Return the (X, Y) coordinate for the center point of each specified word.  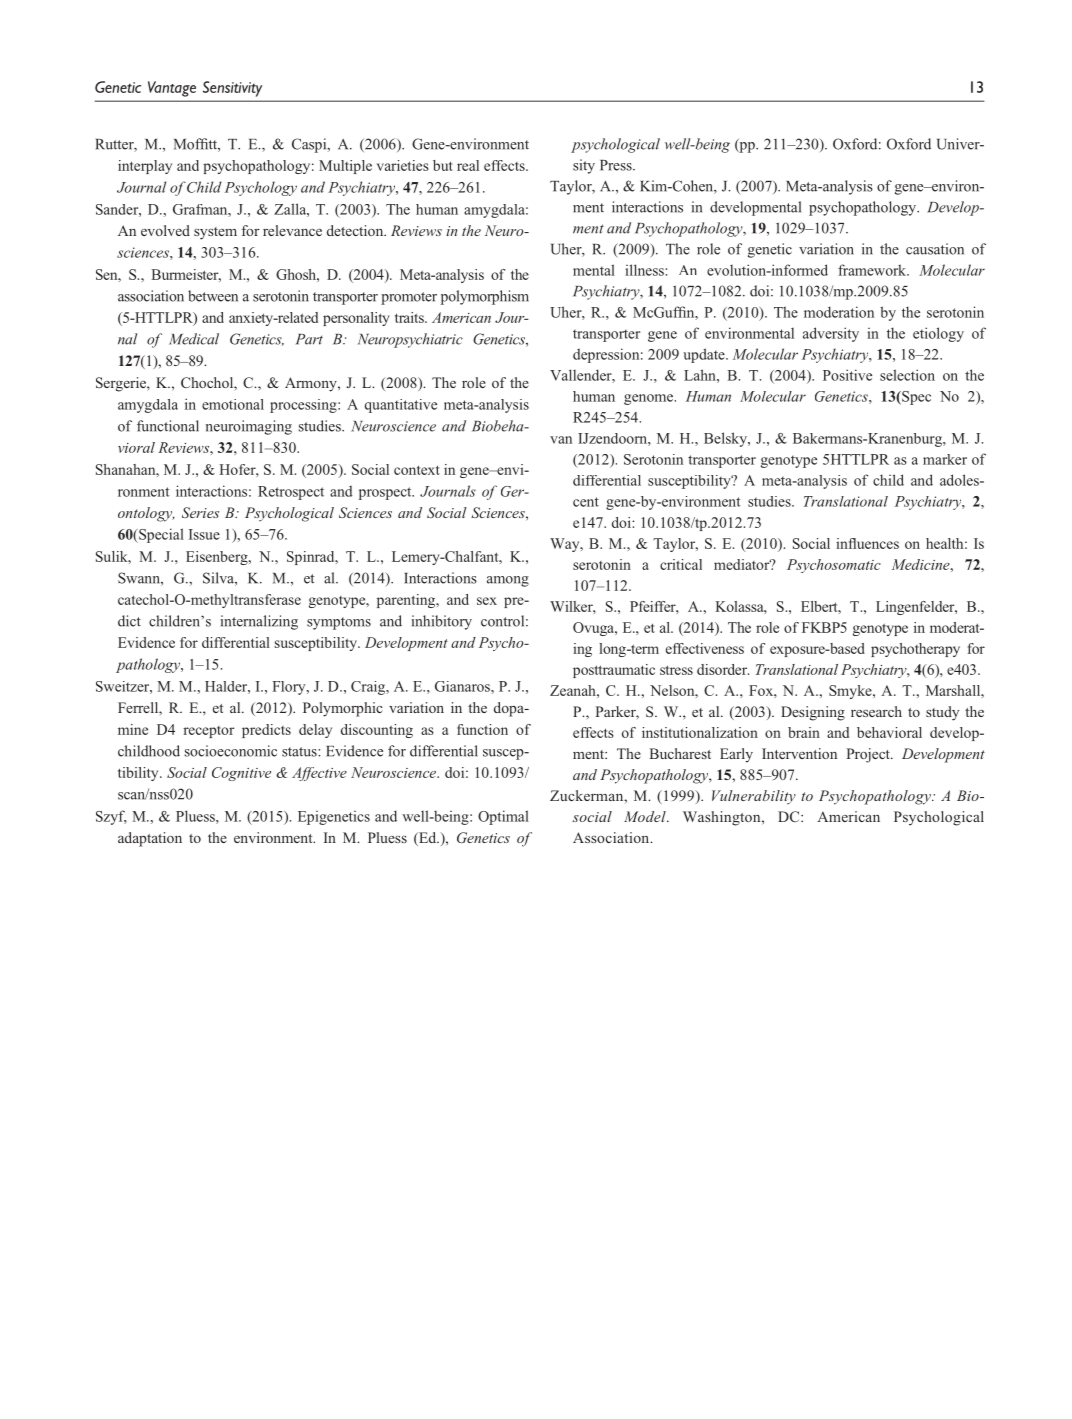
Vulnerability (754, 797)
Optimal (503, 817)
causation (935, 249)
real (468, 165)
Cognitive (241, 774)
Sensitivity (232, 89)
